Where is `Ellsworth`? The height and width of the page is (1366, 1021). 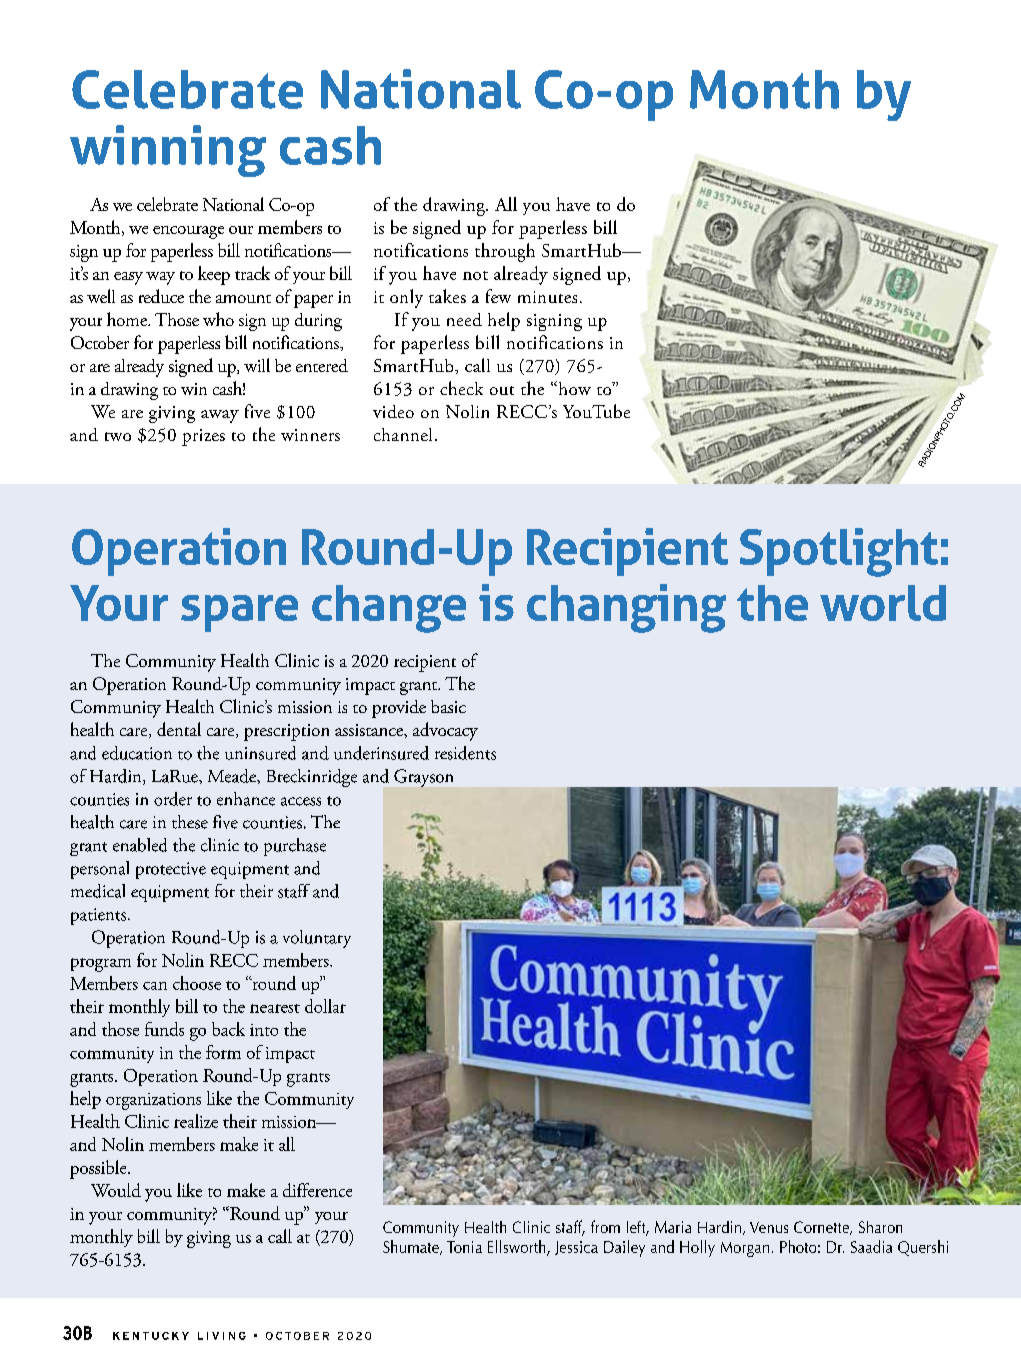
Ellsworth is located at coordinates (518, 1247).
